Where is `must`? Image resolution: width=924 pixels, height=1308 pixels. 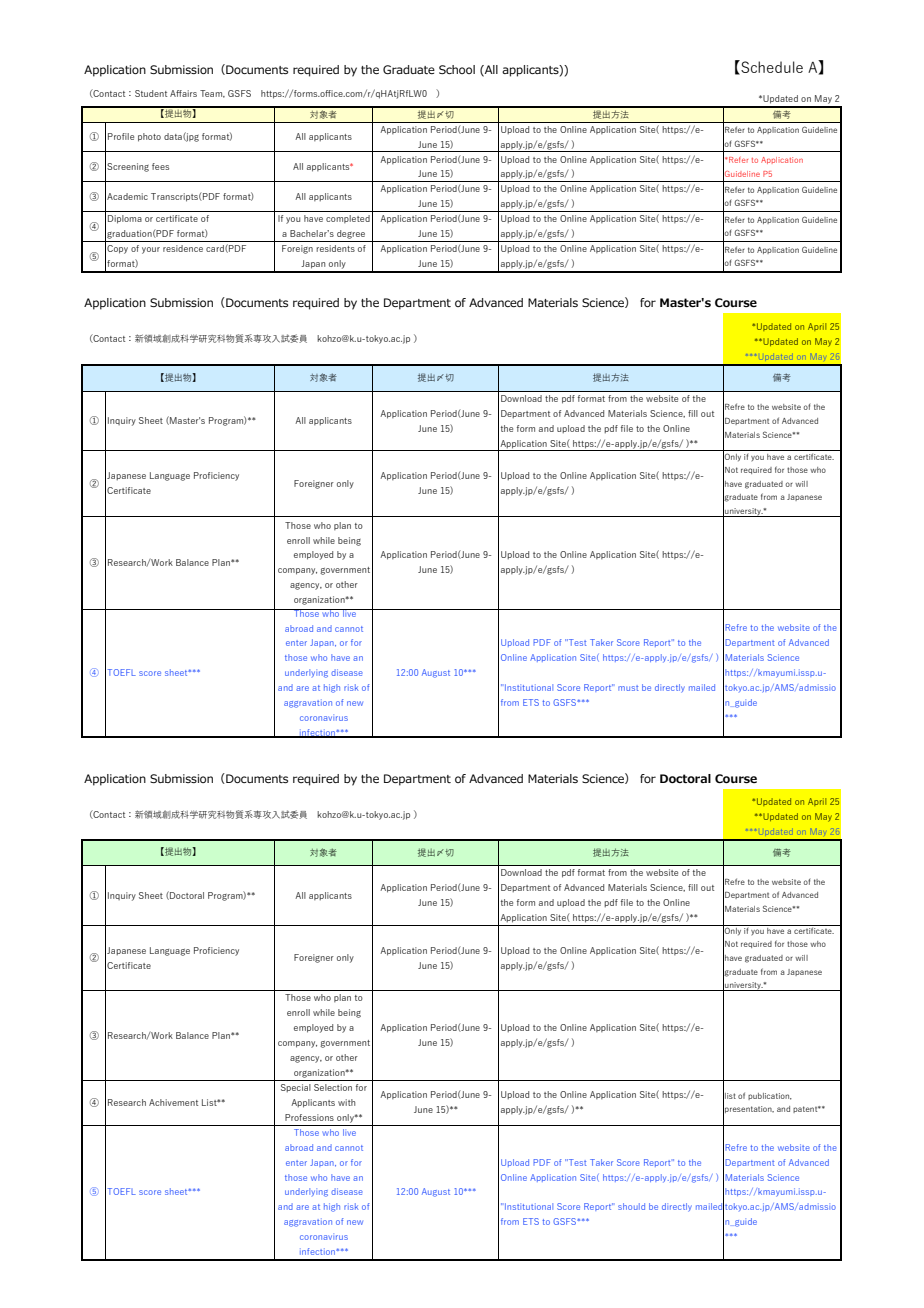
must is located at coordinates (628, 688).
